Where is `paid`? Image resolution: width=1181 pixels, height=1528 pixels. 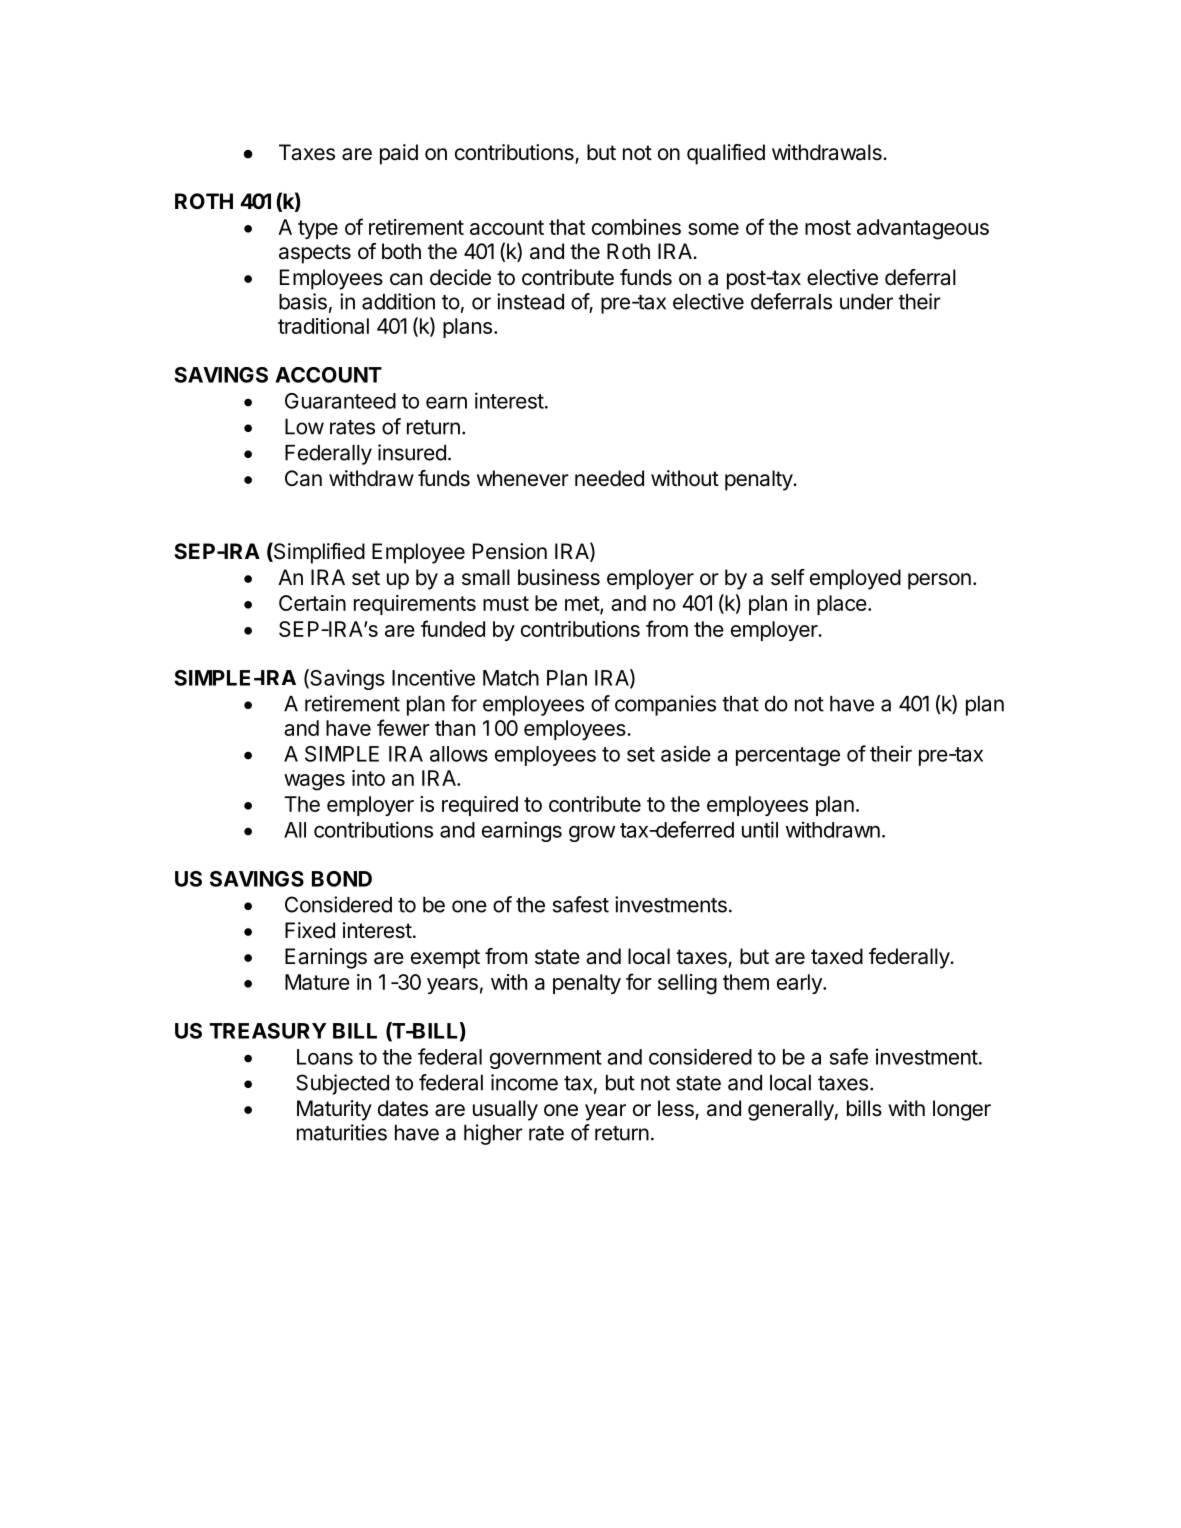 paid is located at coordinates (399, 154).
